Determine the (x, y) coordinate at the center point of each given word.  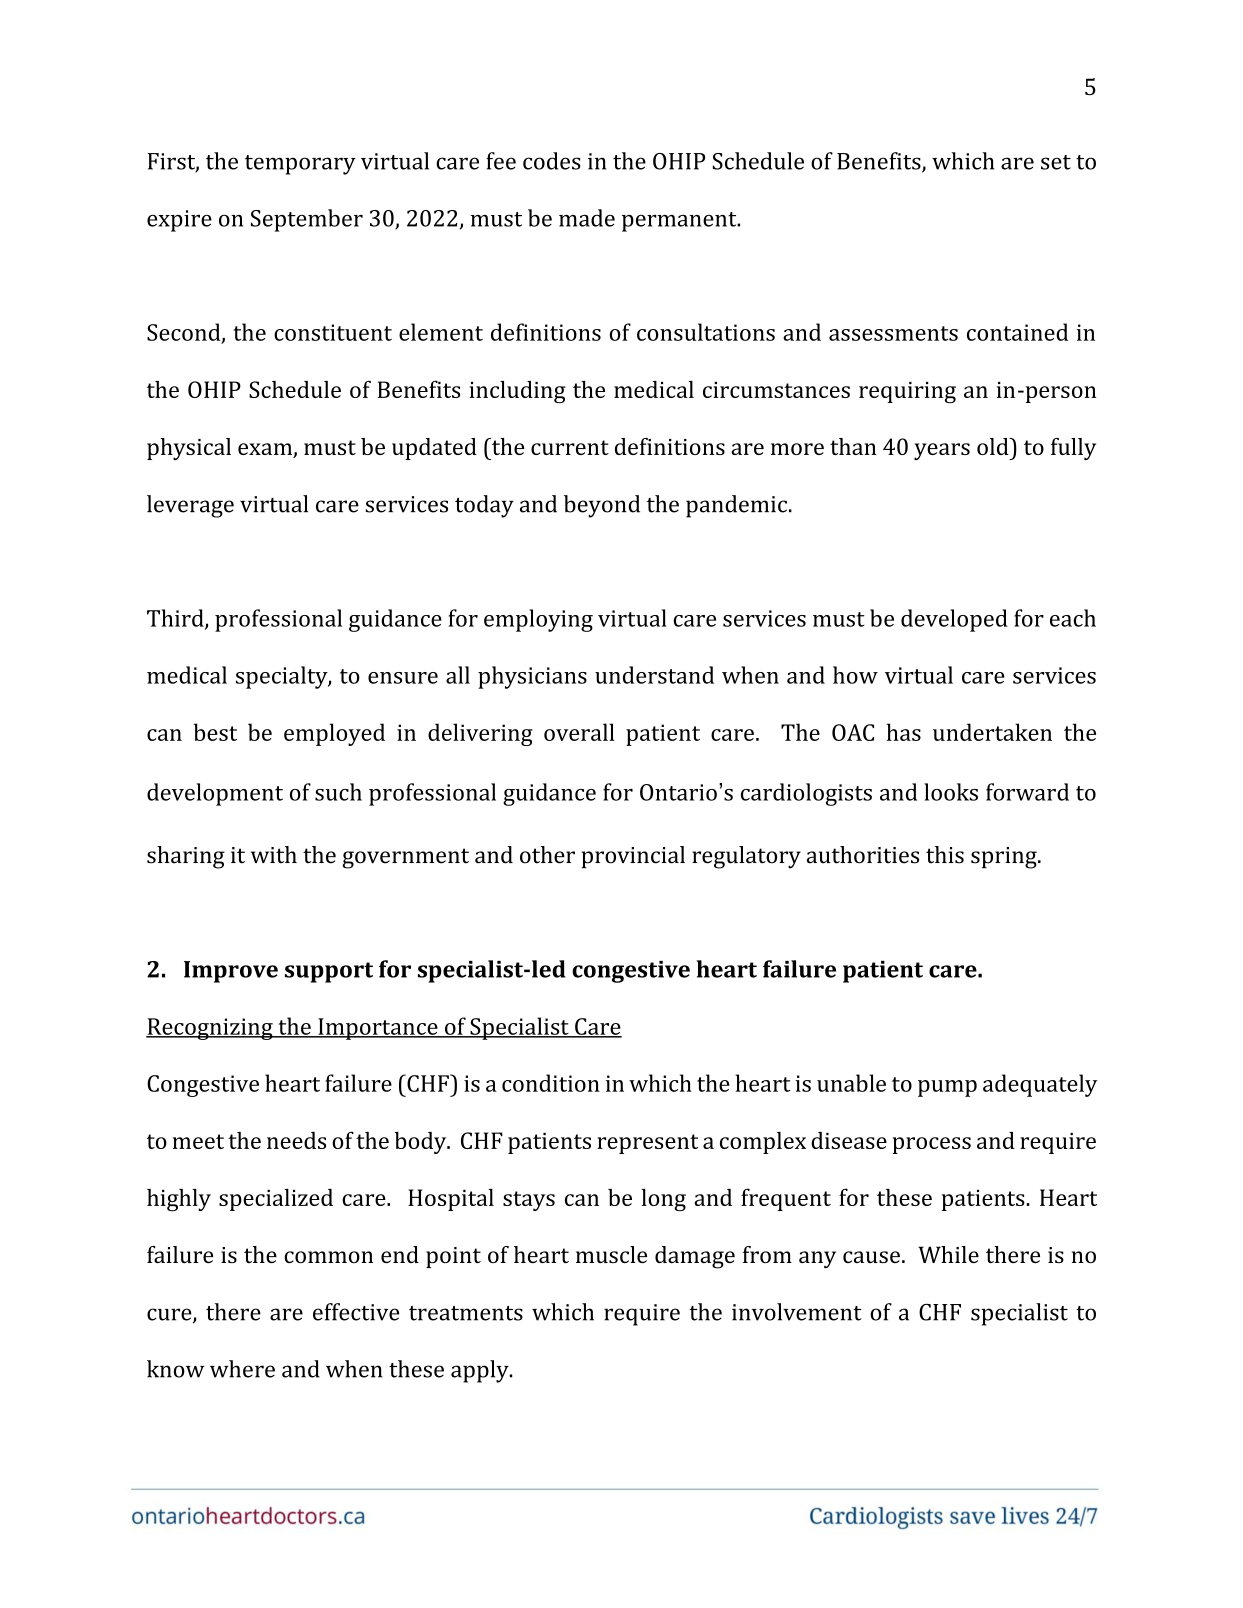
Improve (231, 972)
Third (176, 619)
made (587, 218)
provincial (633, 857)
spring (1005, 858)
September (307, 220)
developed (954, 620)
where (242, 1369)
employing (538, 620)
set (1056, 162)
